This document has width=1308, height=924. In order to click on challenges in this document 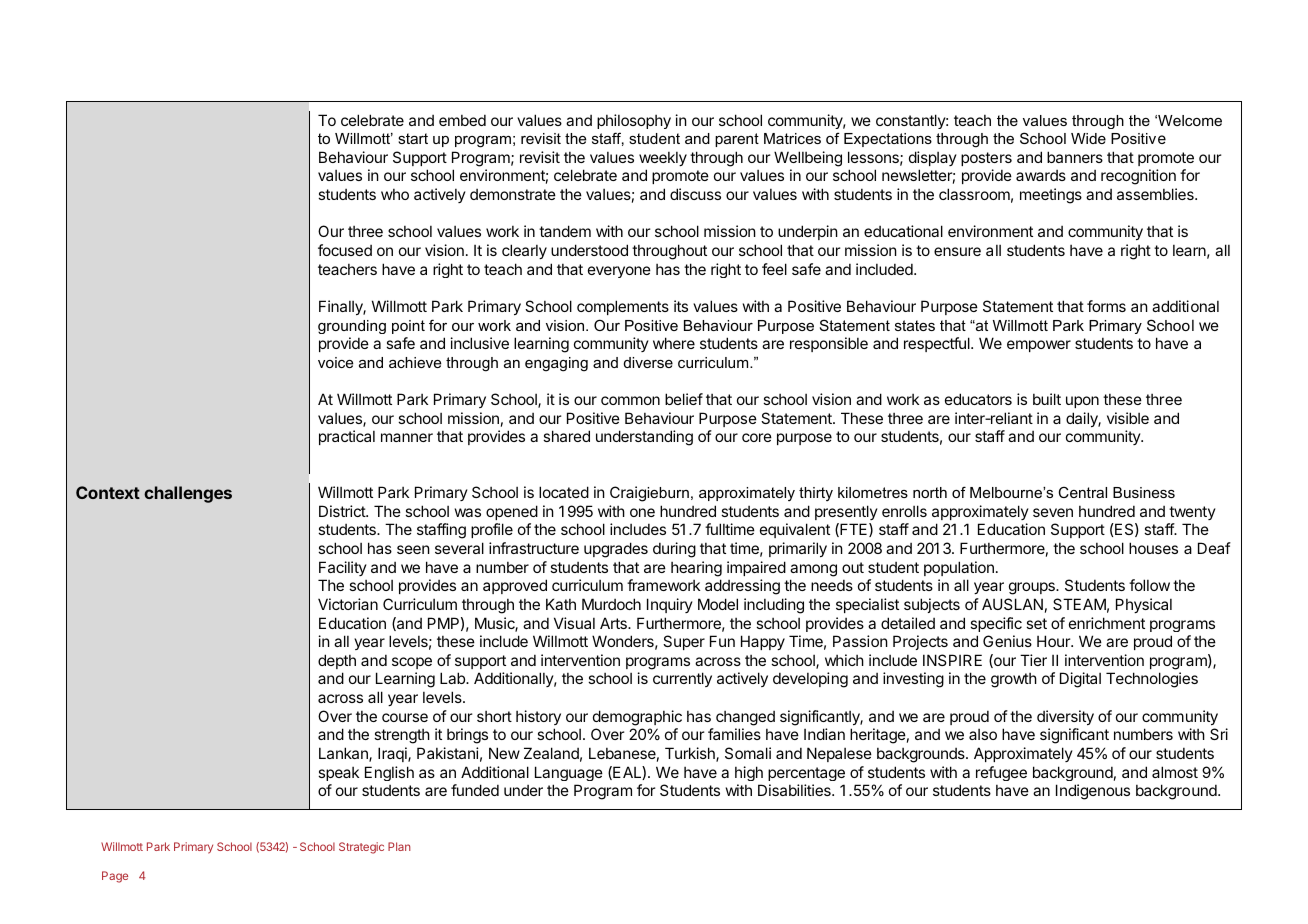, I will do `click(188, 494)`.
